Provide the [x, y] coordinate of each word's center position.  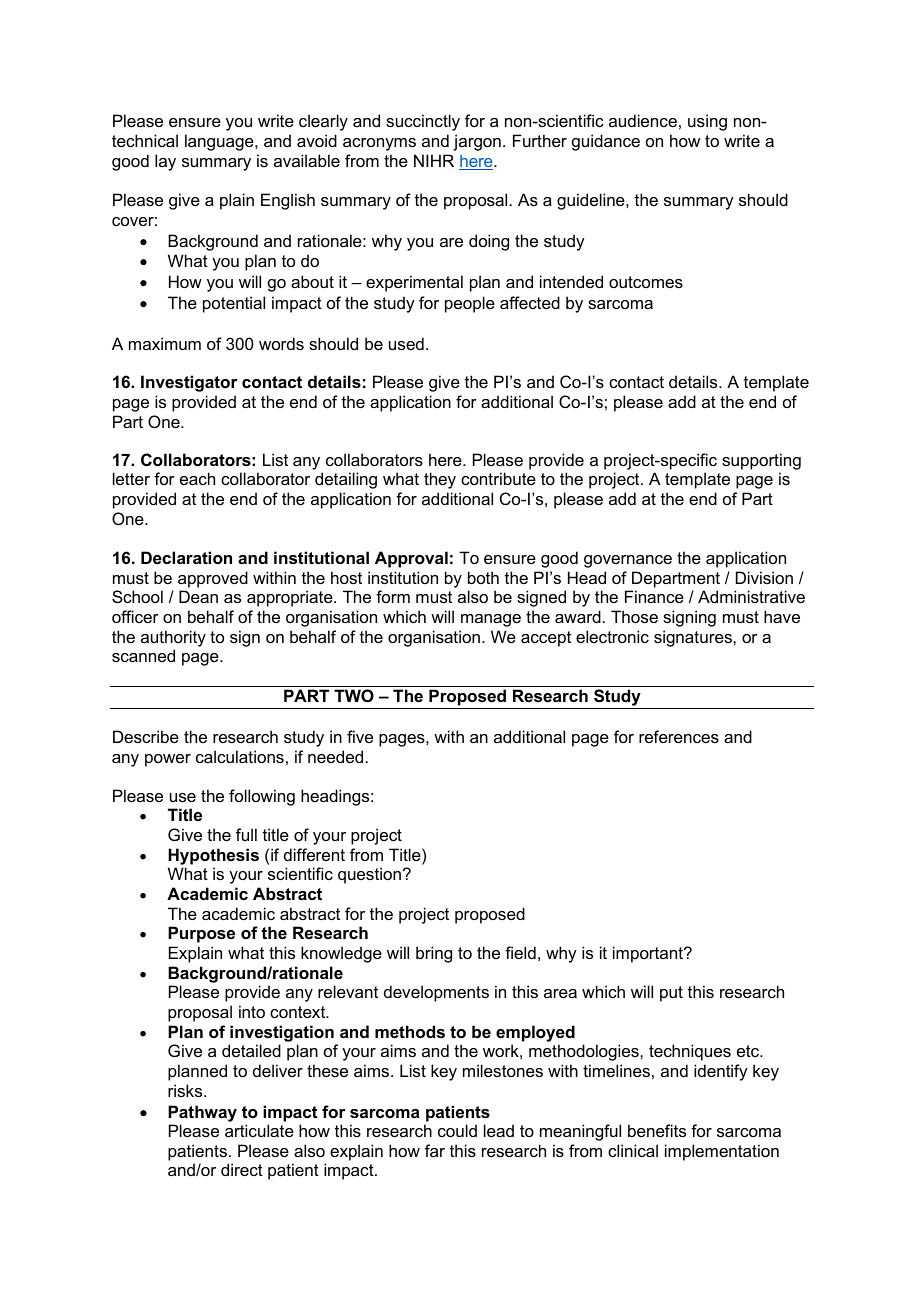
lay [165, 162]
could [457, 1130]
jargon [477, 142]
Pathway [202, 1113]
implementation [722, 1152]
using [707, 122]
